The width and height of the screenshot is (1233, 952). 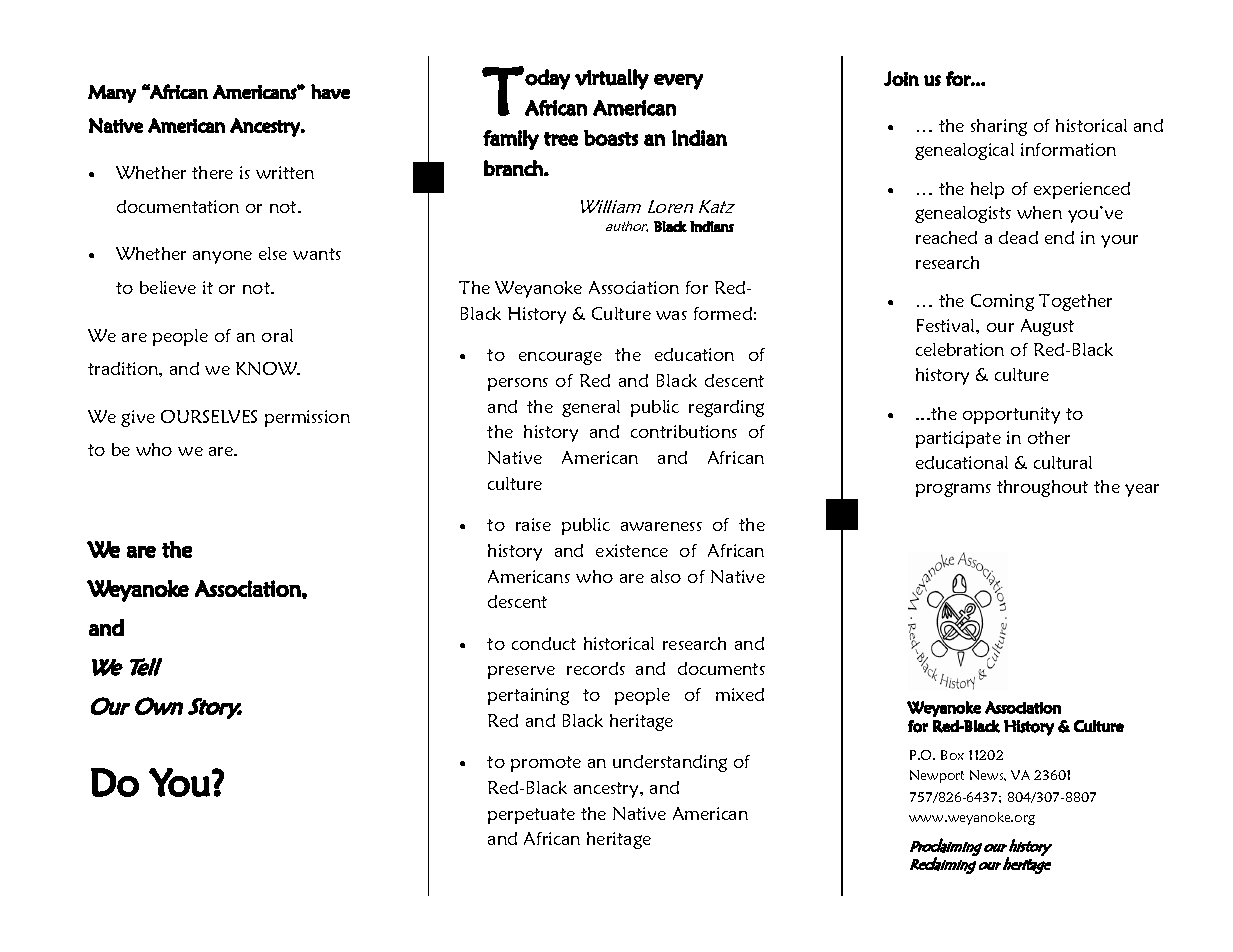 I want to click on dead, so click(x=1018, y=237).
